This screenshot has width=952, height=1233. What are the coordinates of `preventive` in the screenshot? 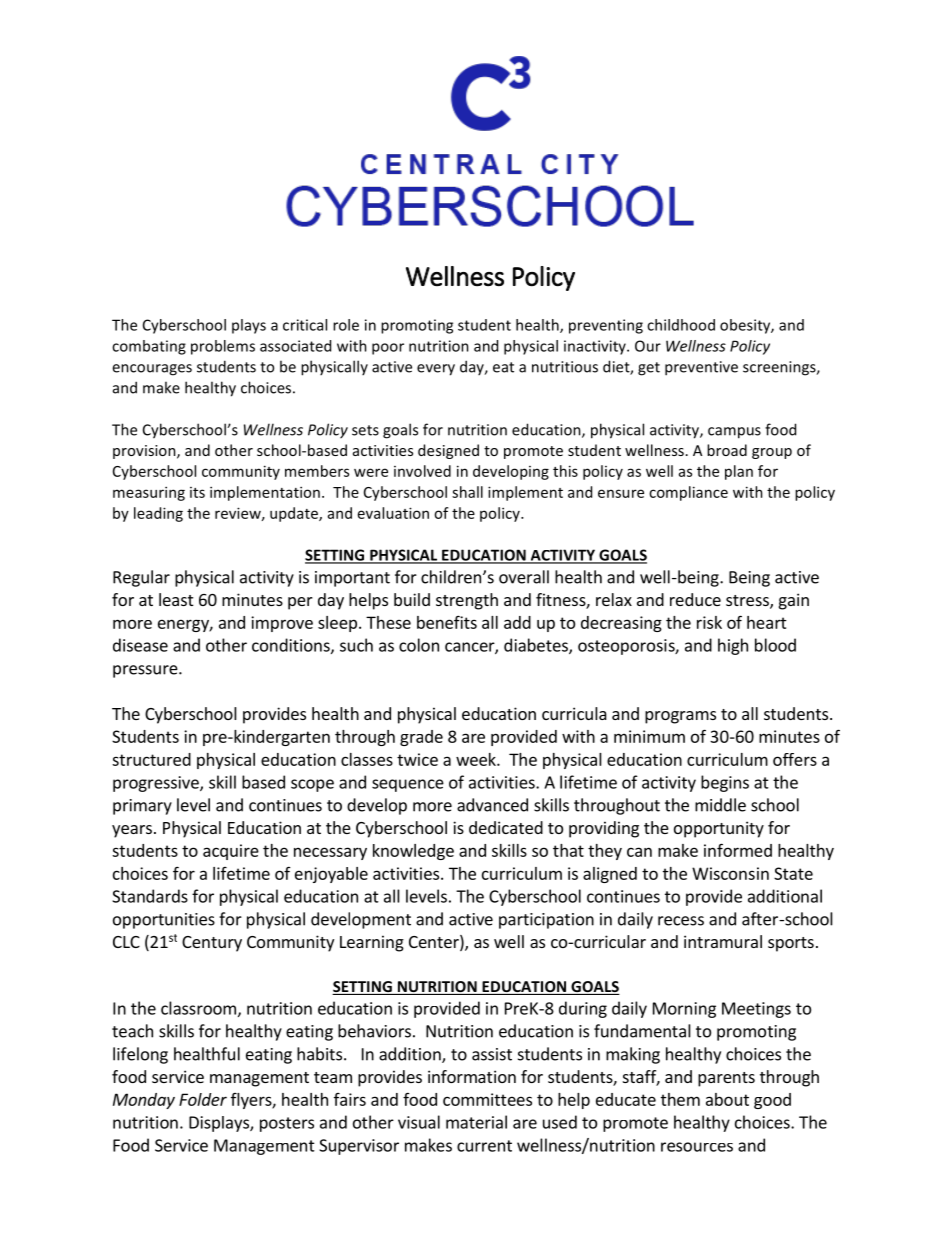 It's located at (701, 368).
